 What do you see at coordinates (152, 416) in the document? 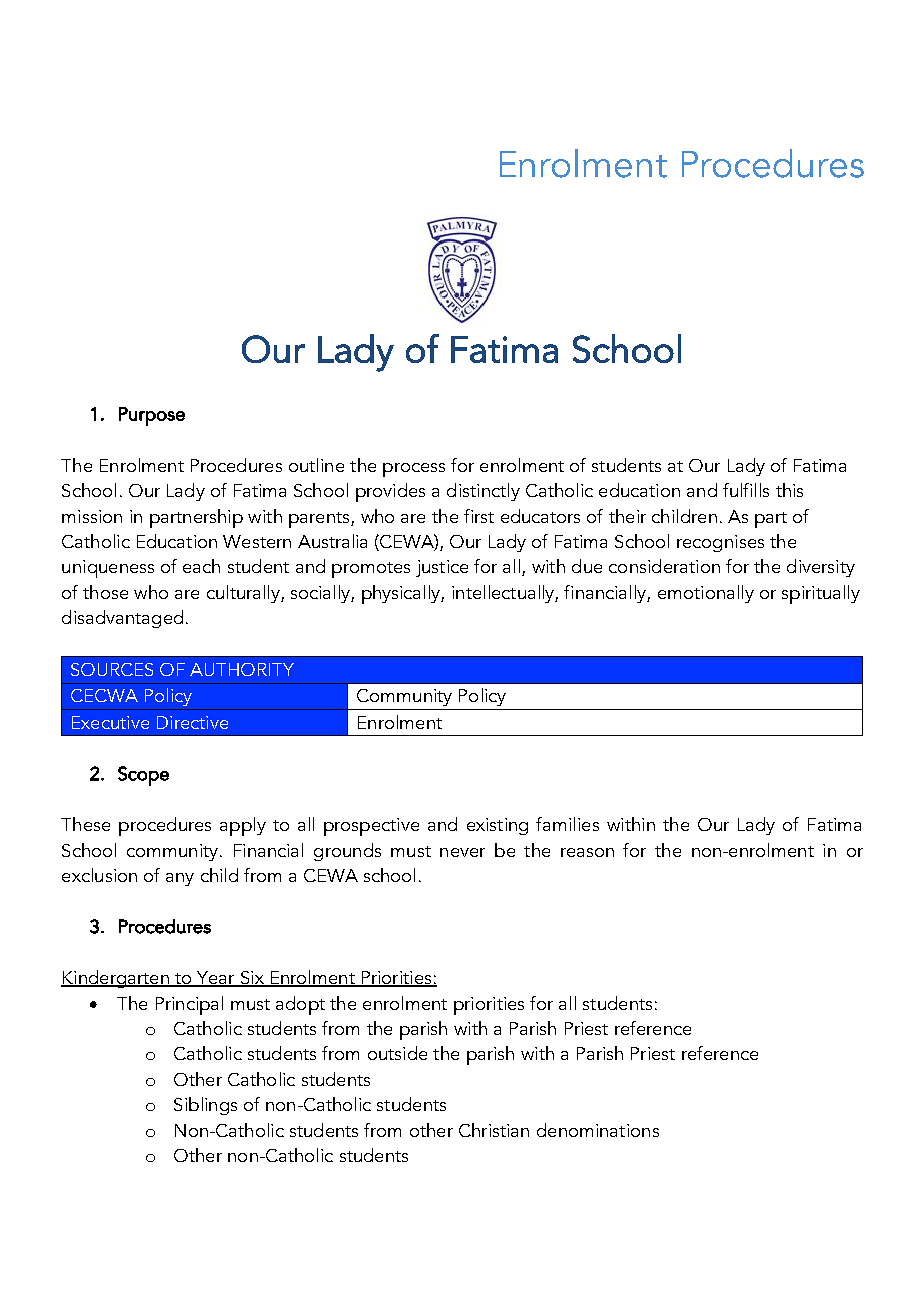
I see `Purpose` at bounding box center [152, 416].
